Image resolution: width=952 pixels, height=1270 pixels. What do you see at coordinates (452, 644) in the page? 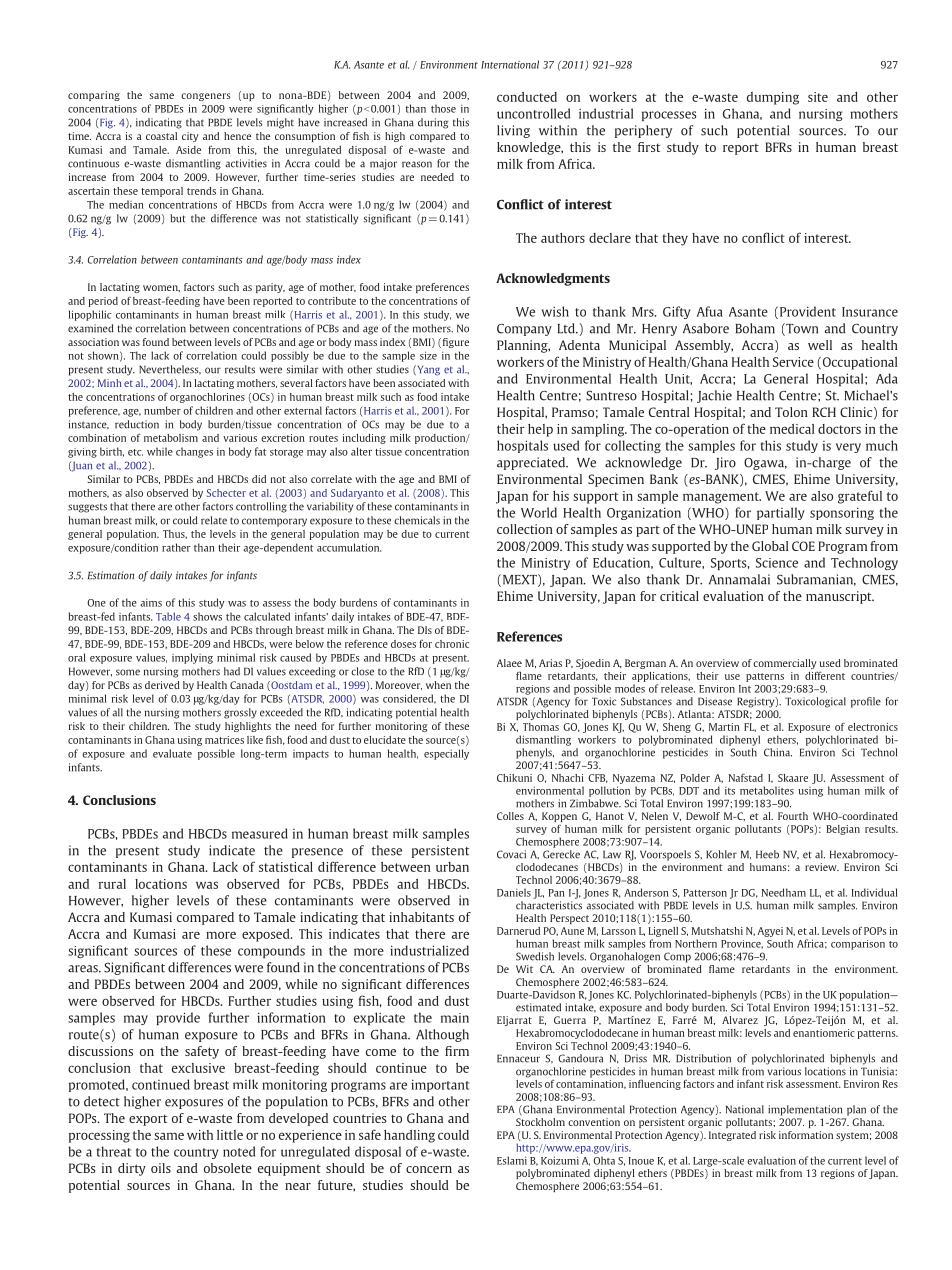
I see `chronic` at bounding box center [452, 644].
